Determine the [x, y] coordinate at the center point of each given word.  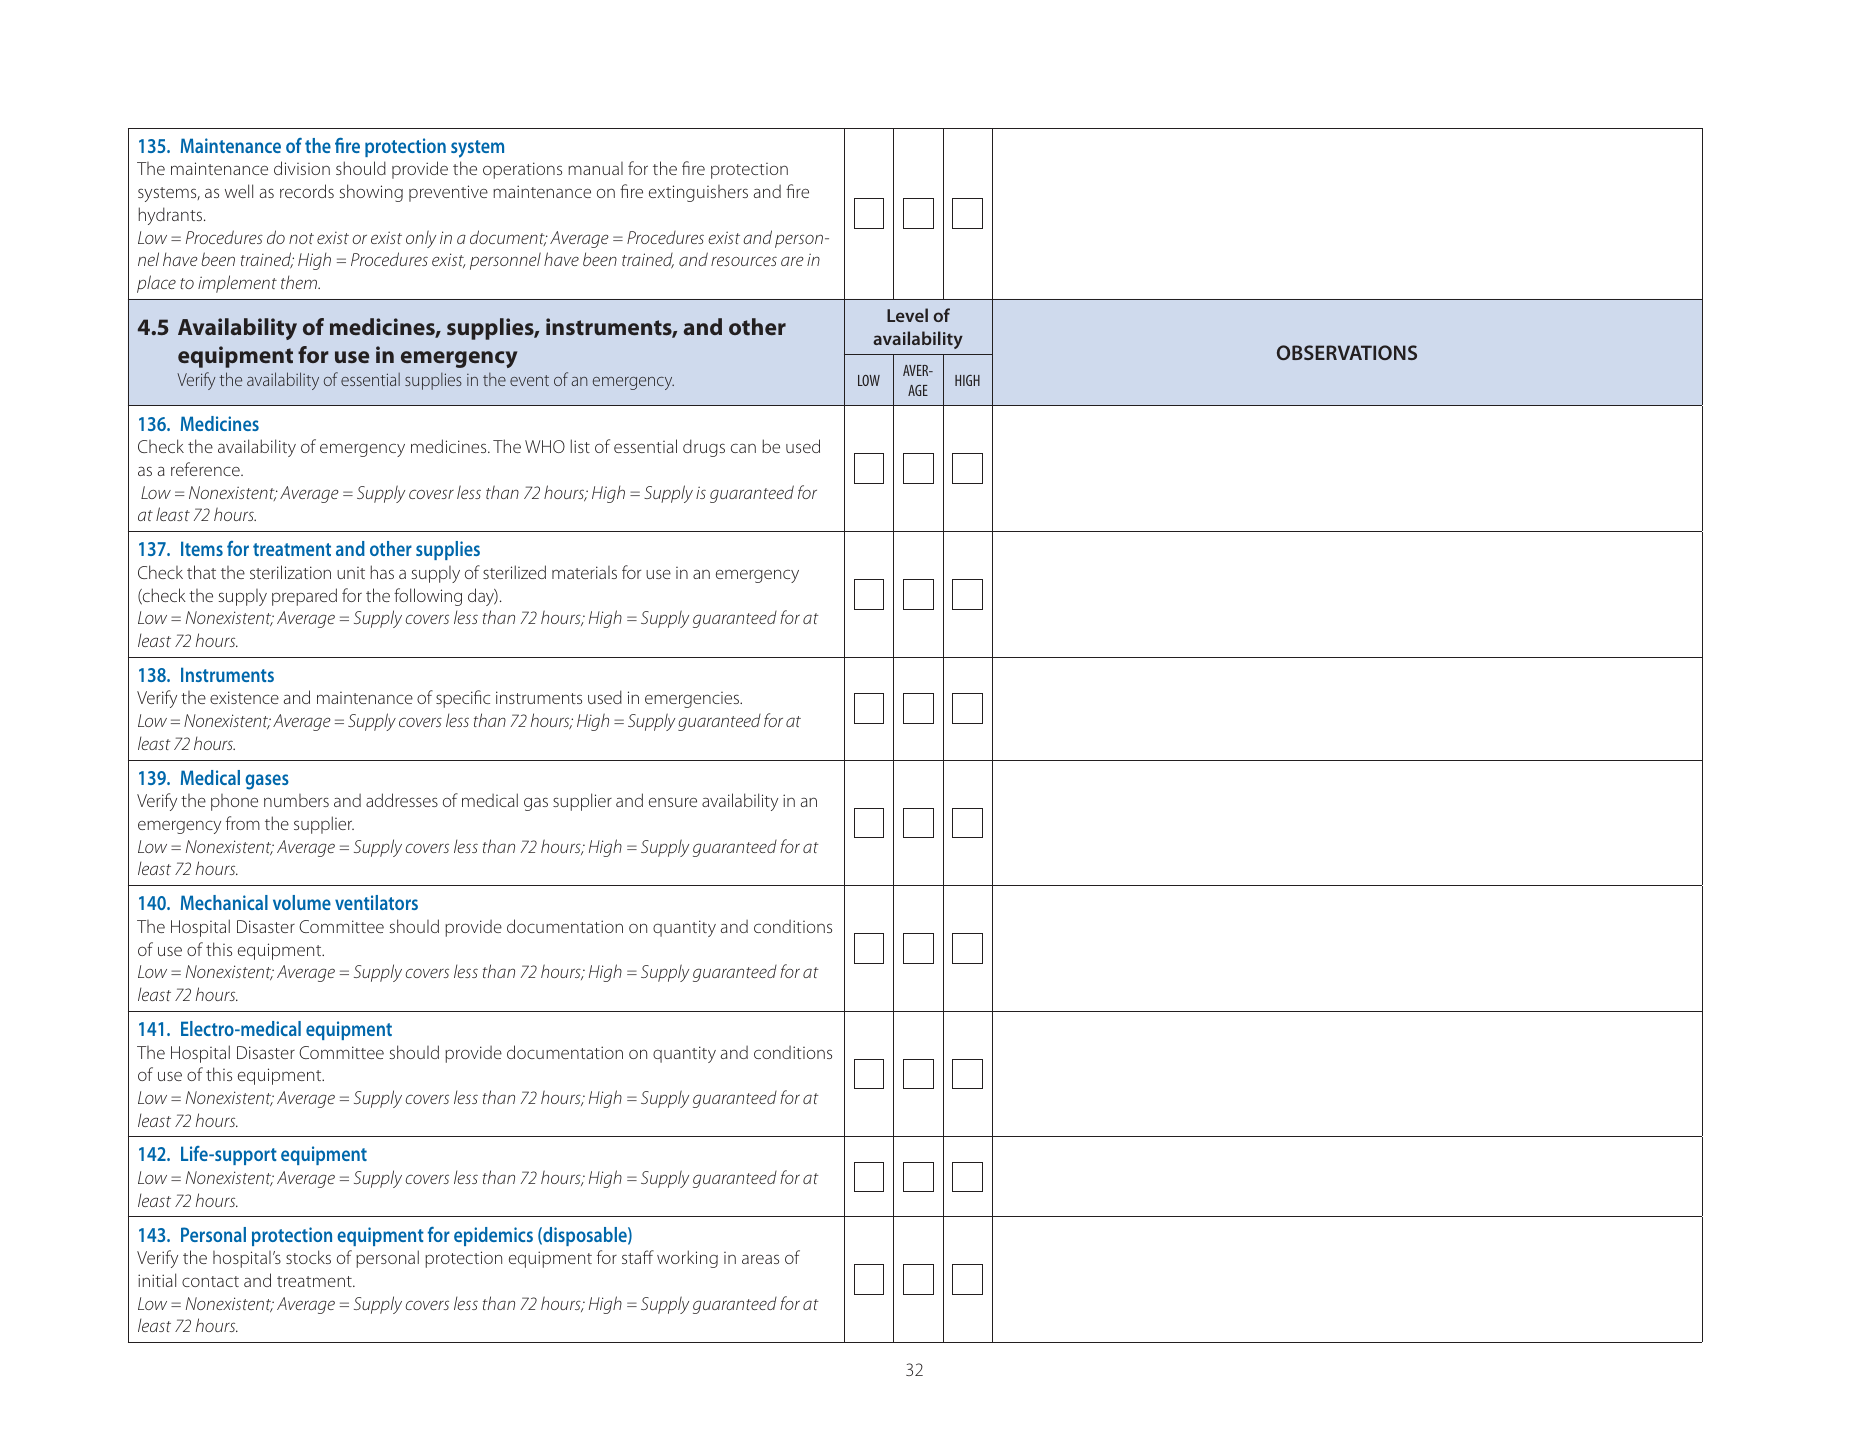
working [687, 1259]
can [743, 448]
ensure [673, 802]
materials [584, 572]
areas [760, 1259]
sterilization [290, 572]
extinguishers [698, 193]
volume [302, 902]
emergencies [693, 700]
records [307, 191]
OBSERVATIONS [1347, 352]
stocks [308, 1257]
